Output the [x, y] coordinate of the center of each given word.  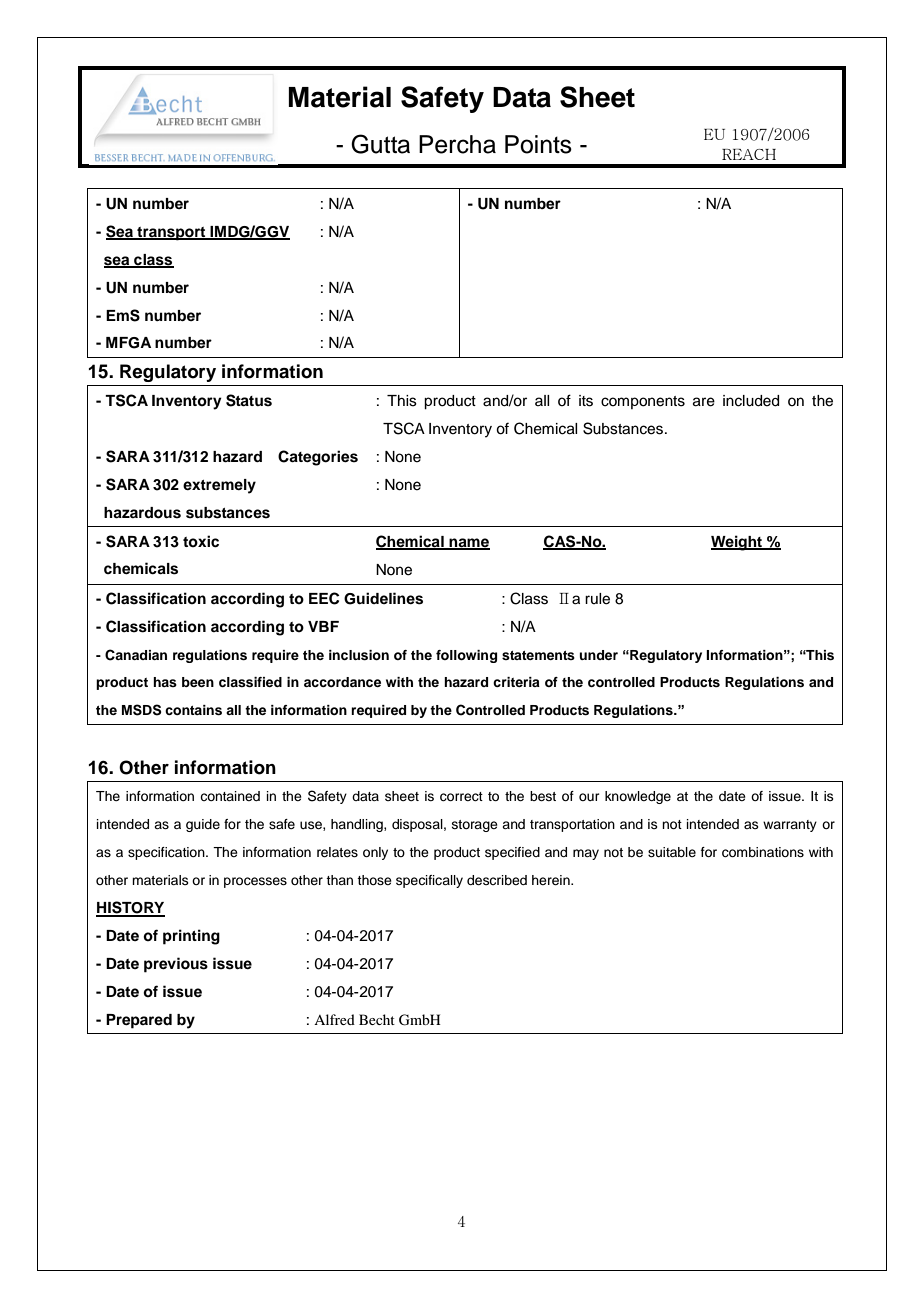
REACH [749, 154]
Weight [738, 543]
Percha [457, 144]
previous [176, 965]
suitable [672, 852]
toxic [201, 541]
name [468, 543]
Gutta [380, 144]
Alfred [334, 1019]
